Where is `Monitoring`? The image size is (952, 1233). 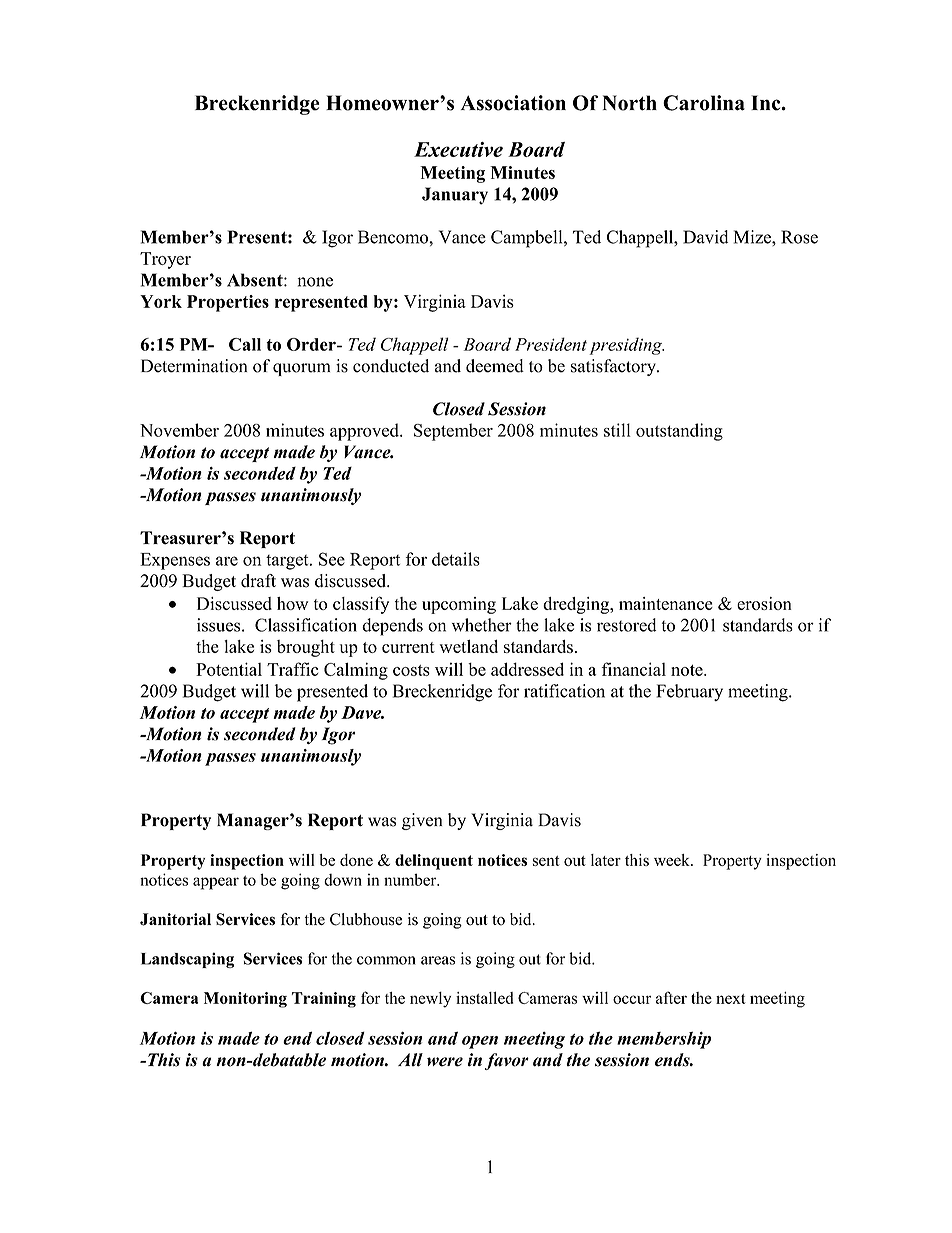 Monitoring is located at coordinates (245, 1000).
